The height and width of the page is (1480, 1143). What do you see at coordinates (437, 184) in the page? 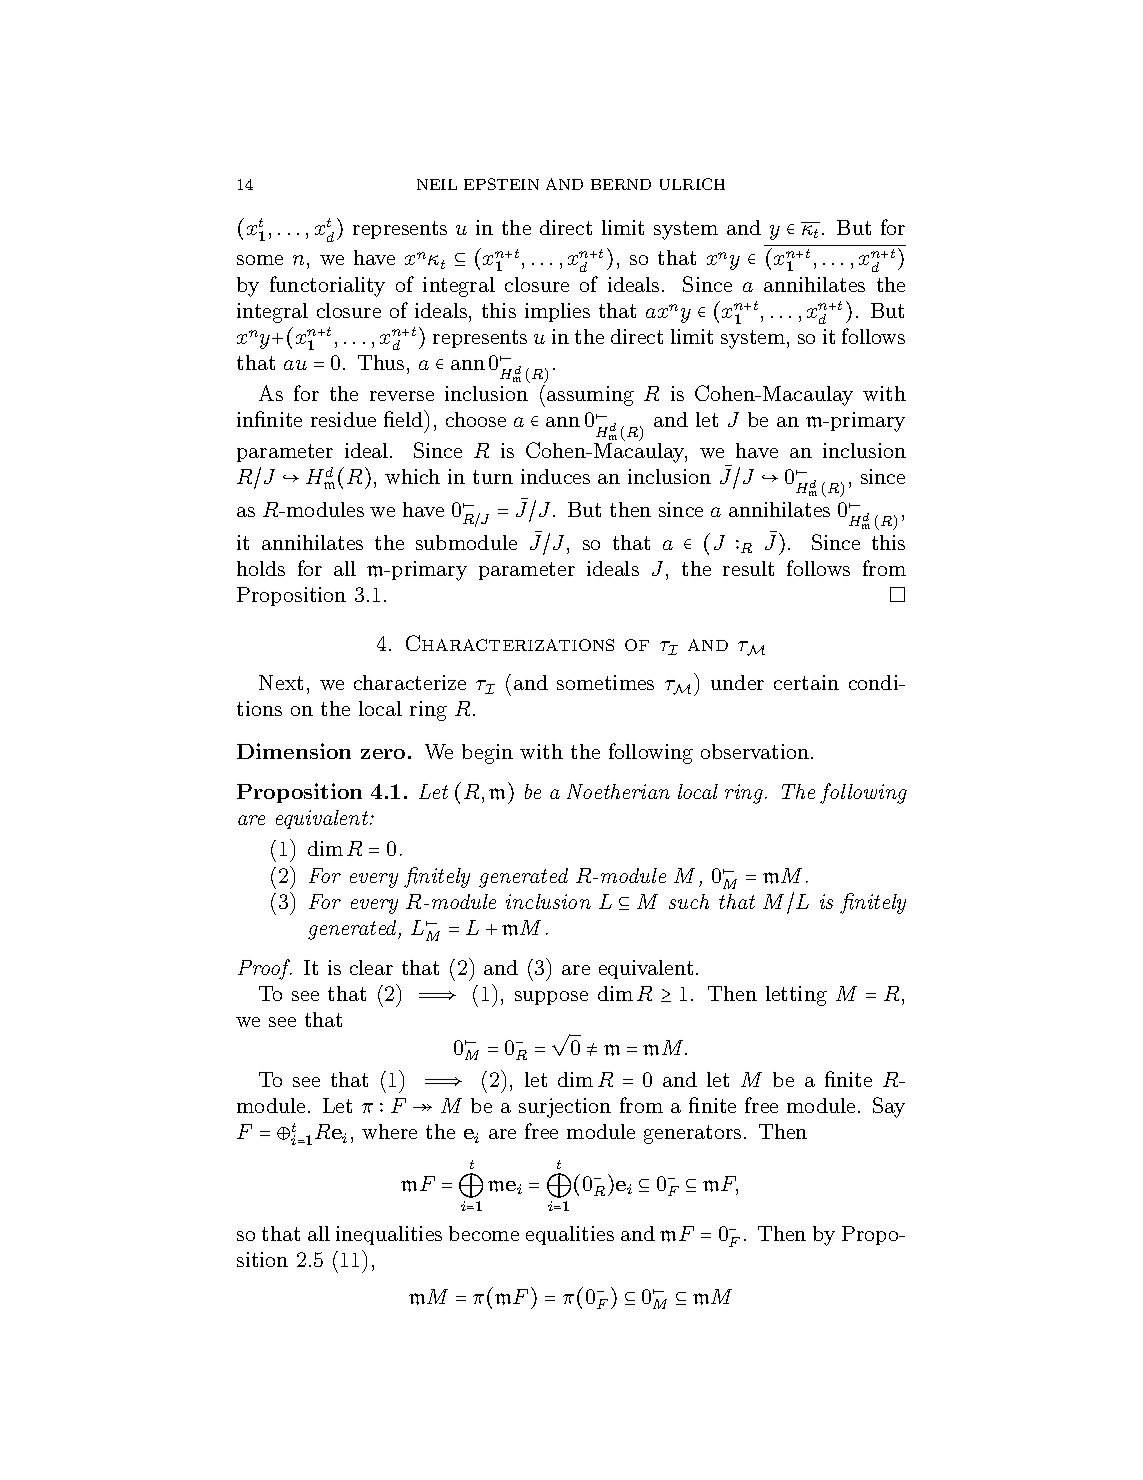
I see `NEIL` at bounding box center [437, 184].
